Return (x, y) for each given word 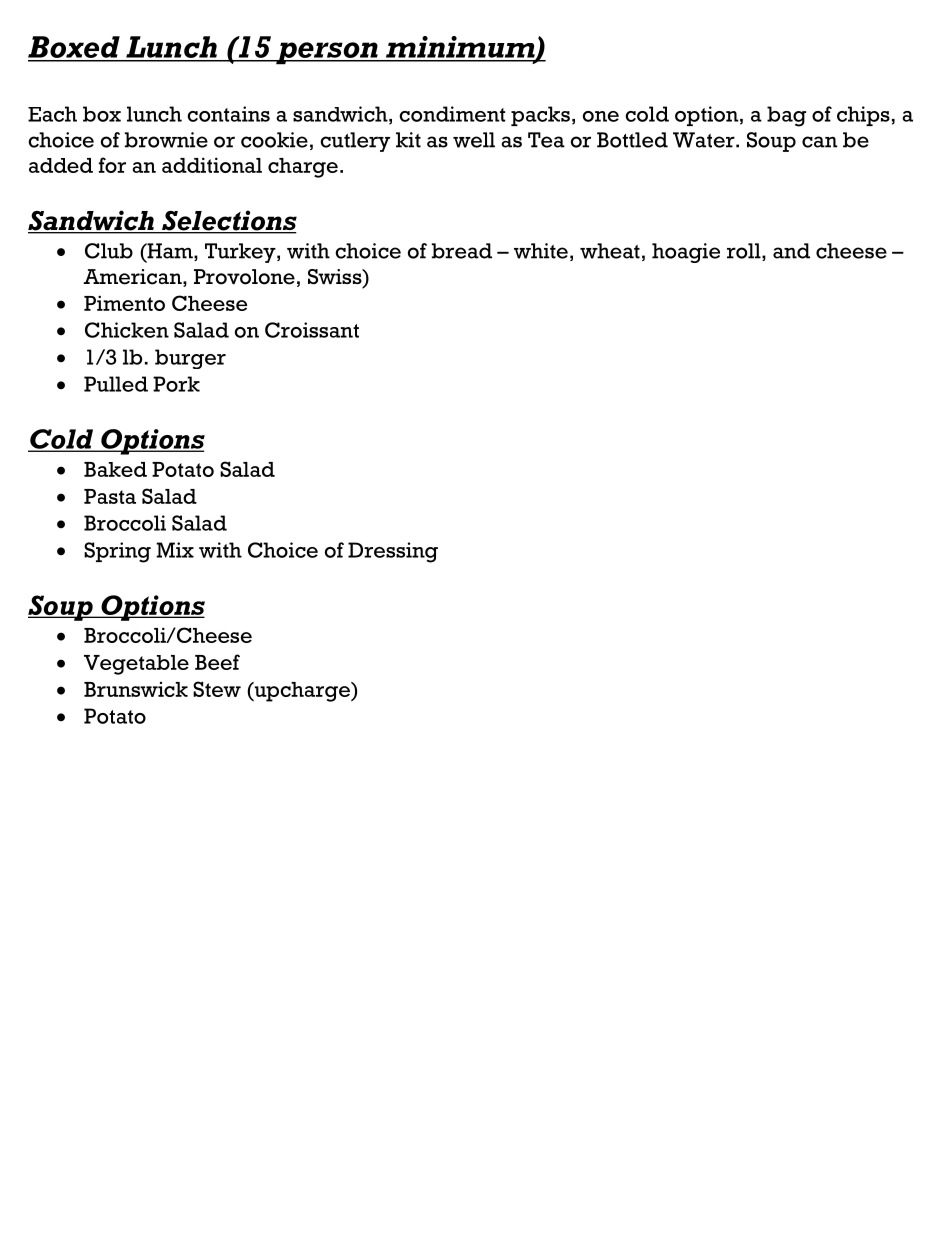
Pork (176, 384)
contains (228, 114)
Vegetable (136, 665)
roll (745, 252)
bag (786, 116)
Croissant (312, 330)
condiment (452, 114)
